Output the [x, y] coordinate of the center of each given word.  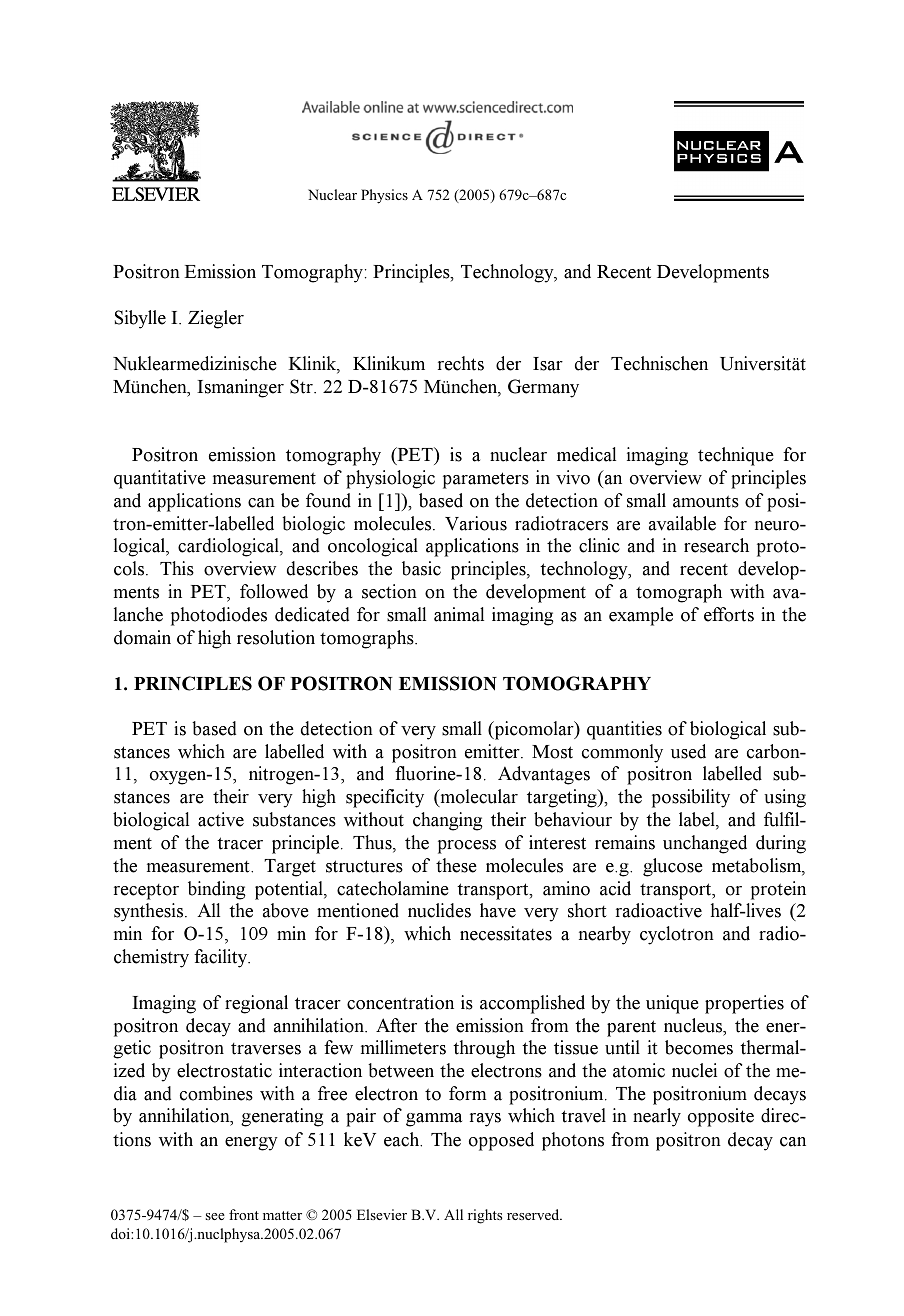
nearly [657, 1117]
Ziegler [216, 319]
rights [485, 1216]
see [215, 1216]
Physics [384, 196]
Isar [548, 364]
